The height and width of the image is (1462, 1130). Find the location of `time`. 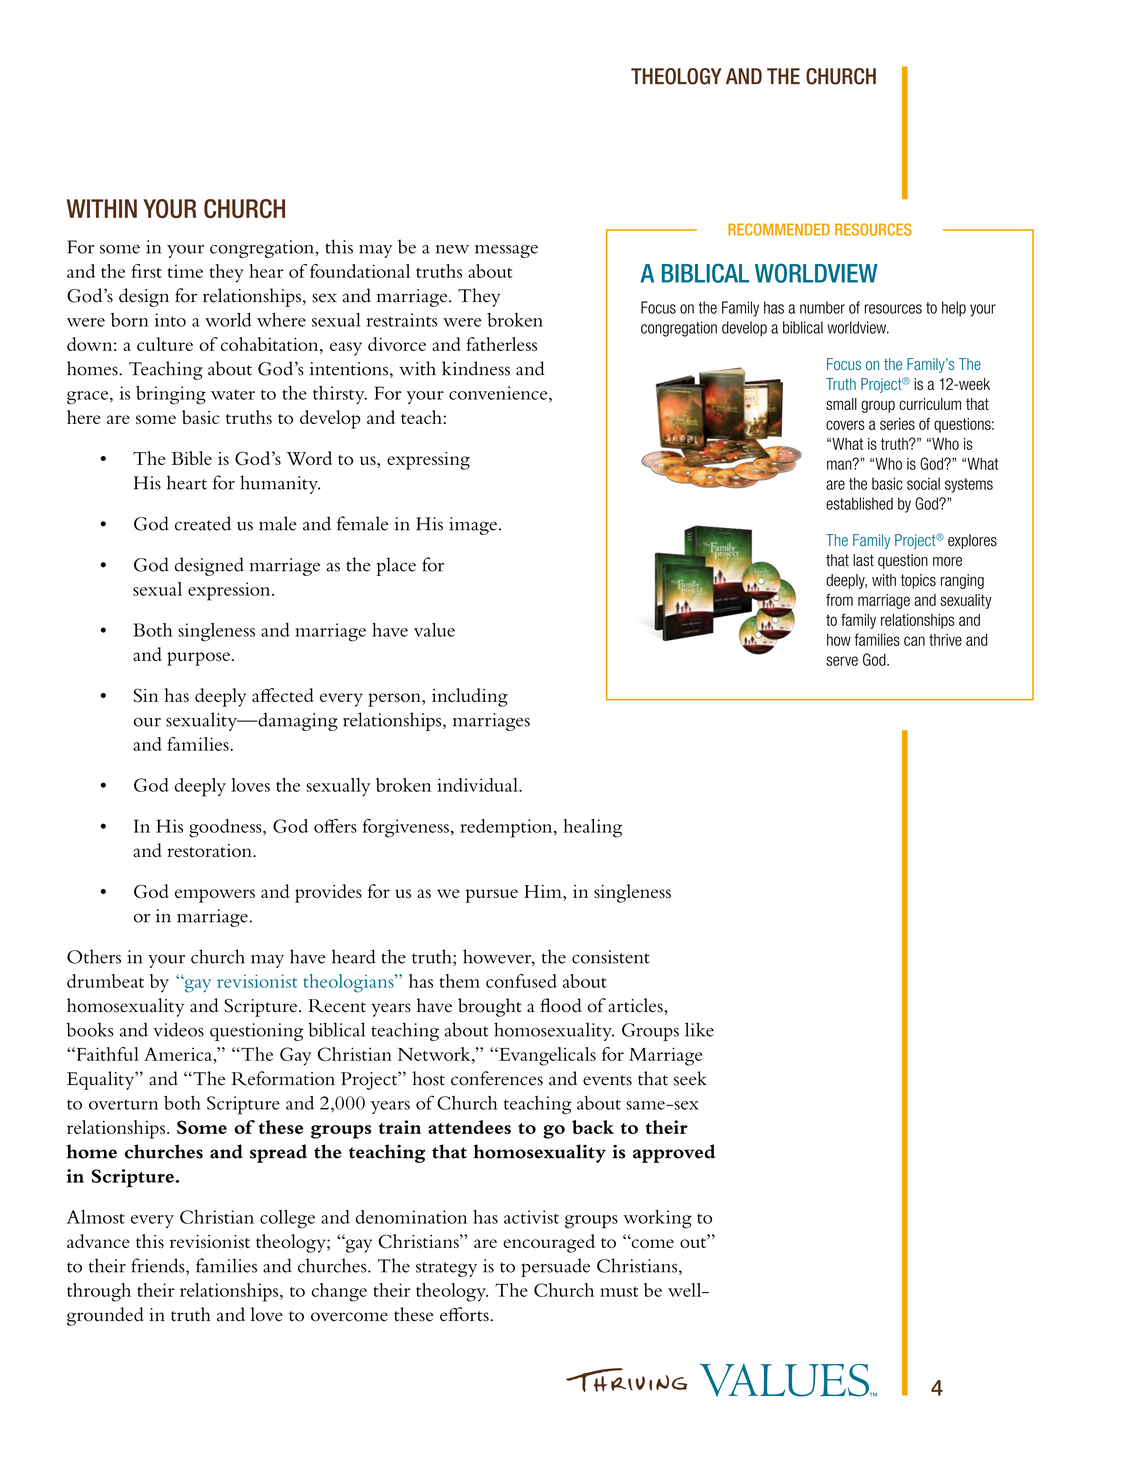

time is located at coordinates (185, 271).
